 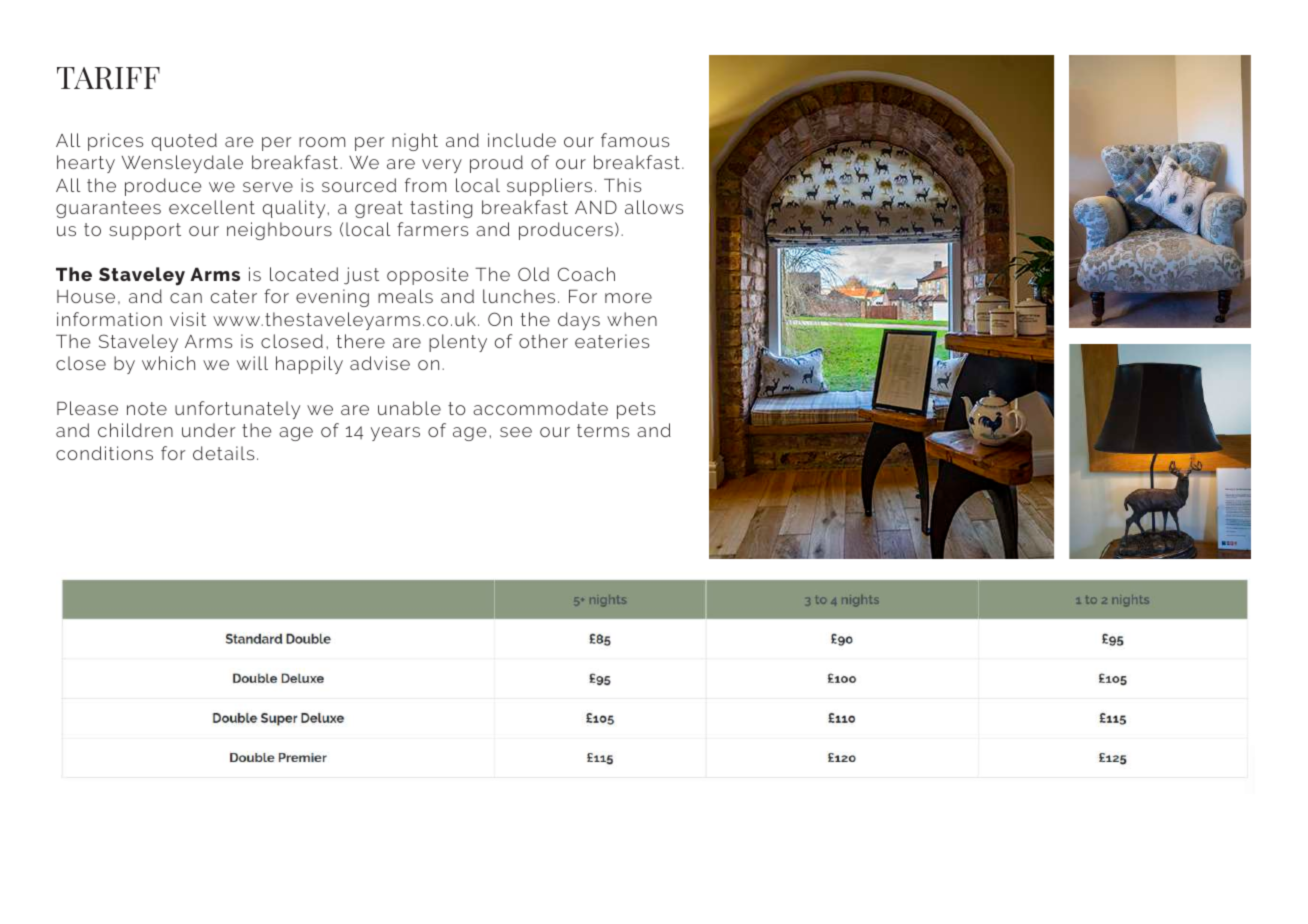 I want to click on TARIFF, so click(x=108, y=78).
